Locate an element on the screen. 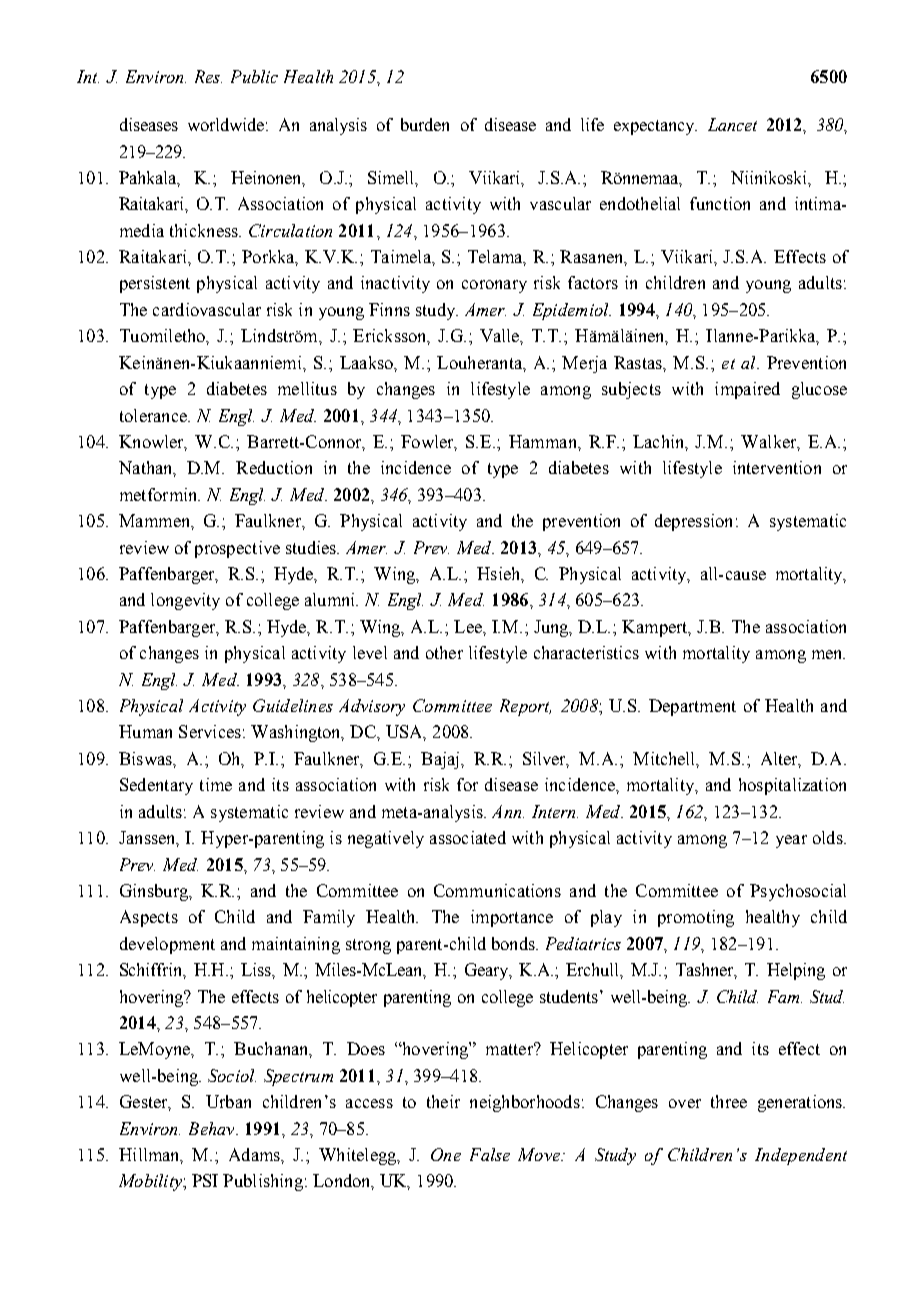  time is located at coordinates (216, 784).
